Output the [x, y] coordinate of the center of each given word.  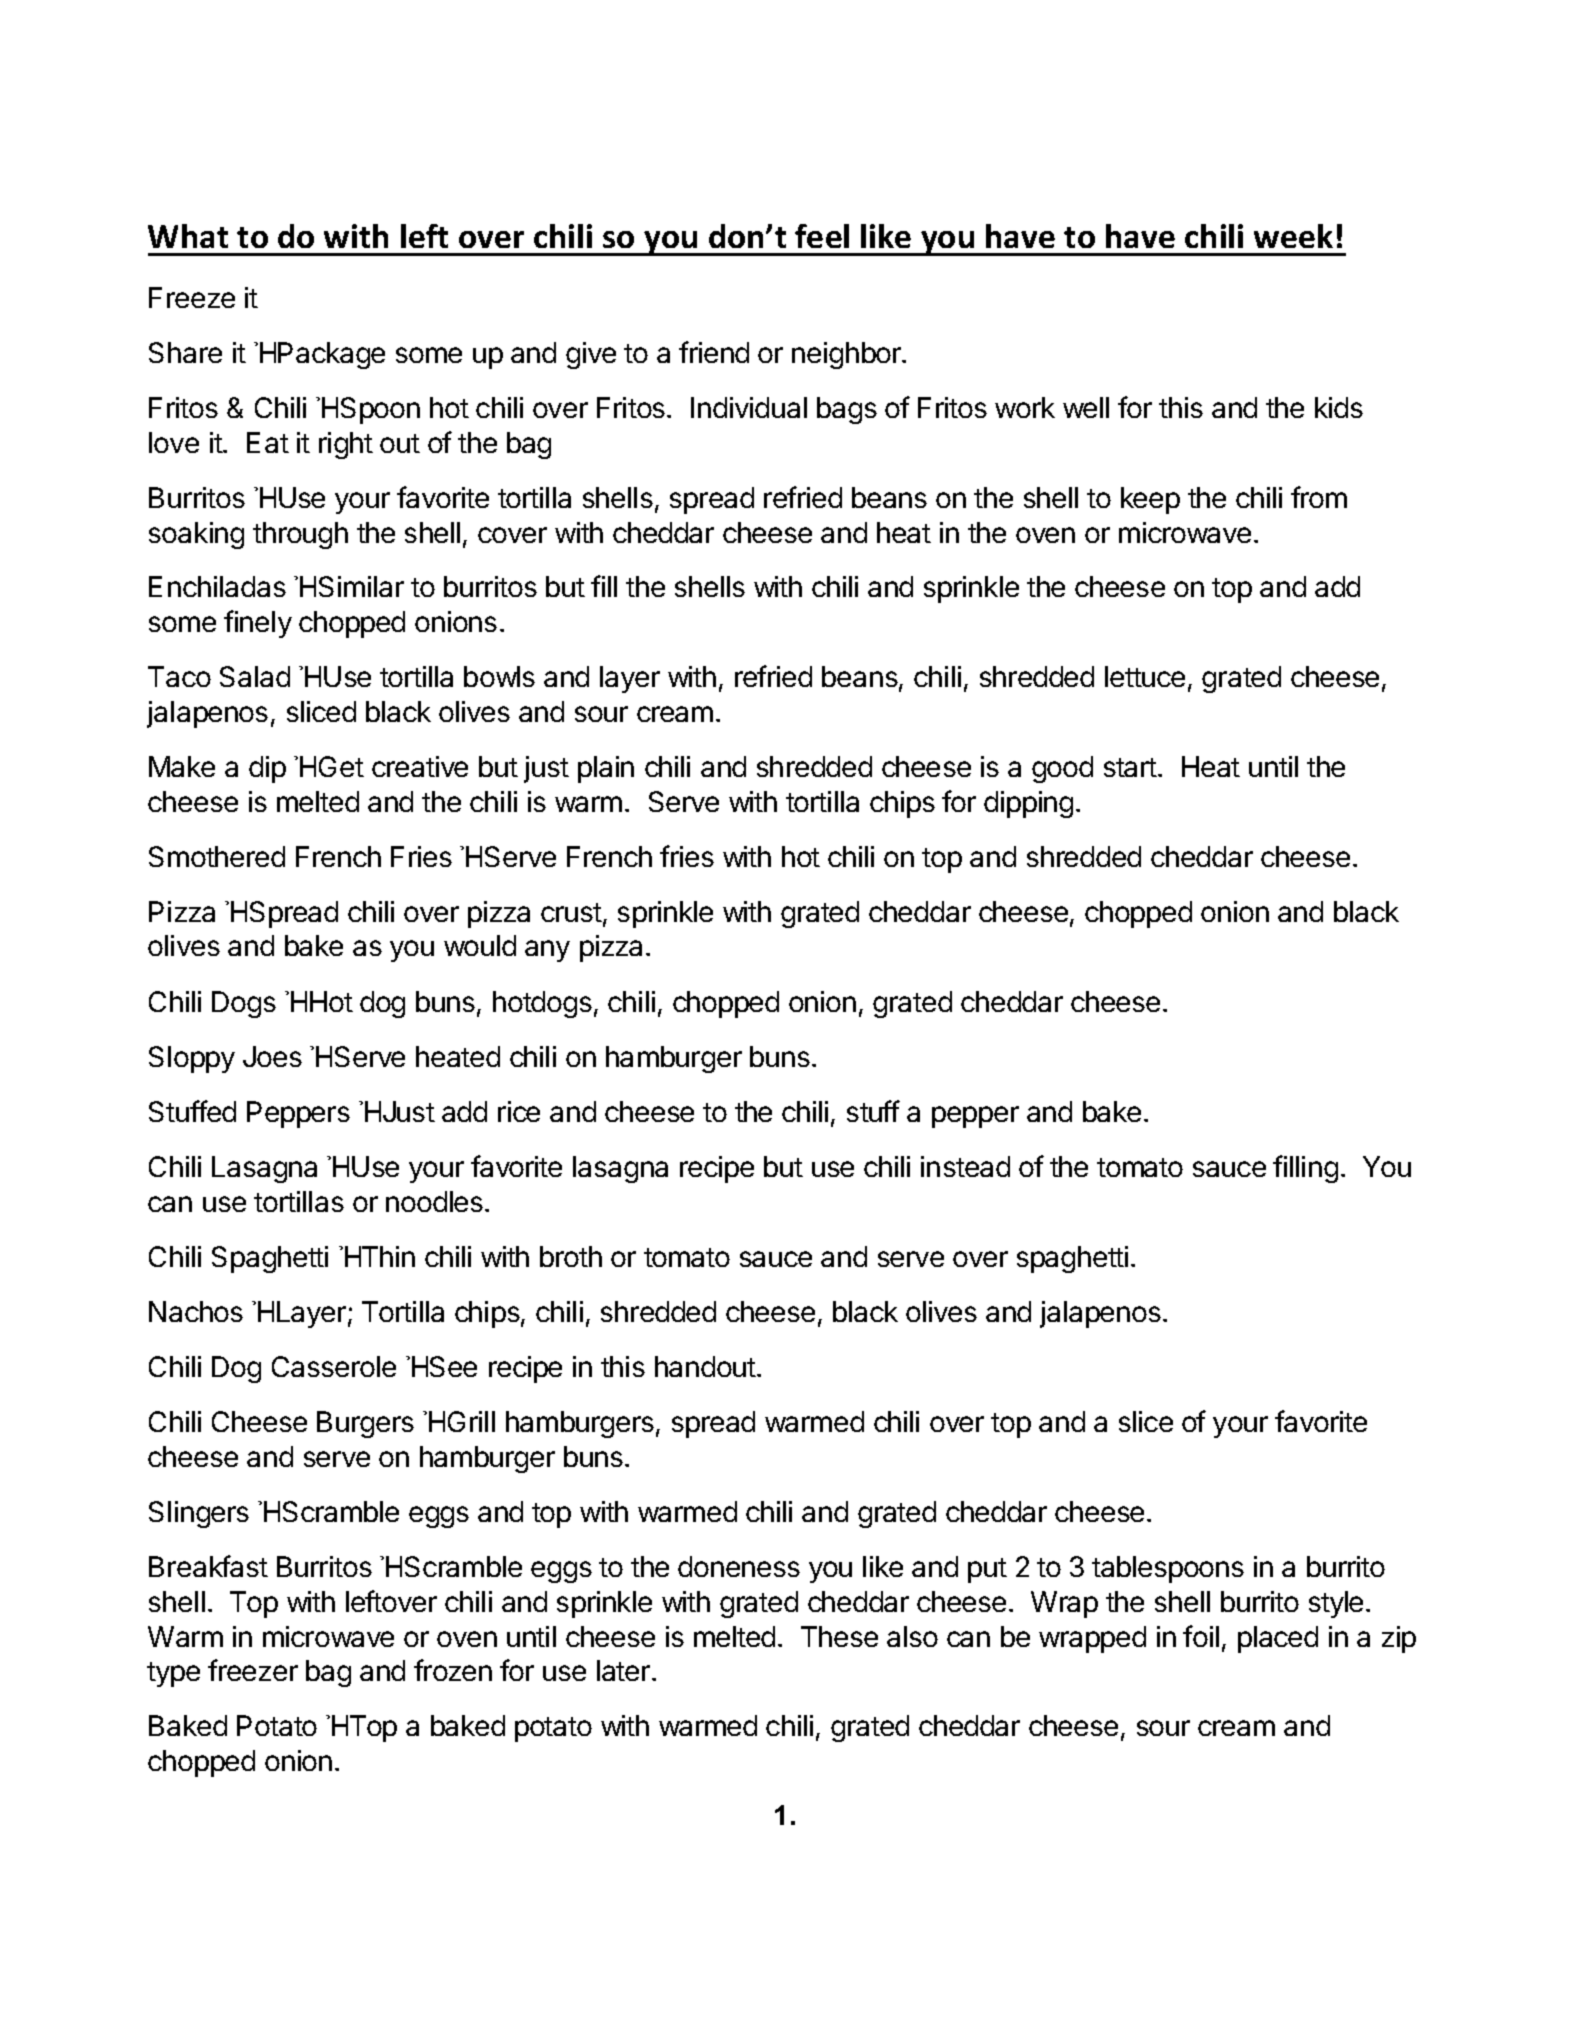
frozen [453, 1670]
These [839, 1636]
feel [822, 236]
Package [331, 355]
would [480, 945]
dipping [1028, 804]
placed [1278, 1639]
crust [571, 912]
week [1293, 236]
